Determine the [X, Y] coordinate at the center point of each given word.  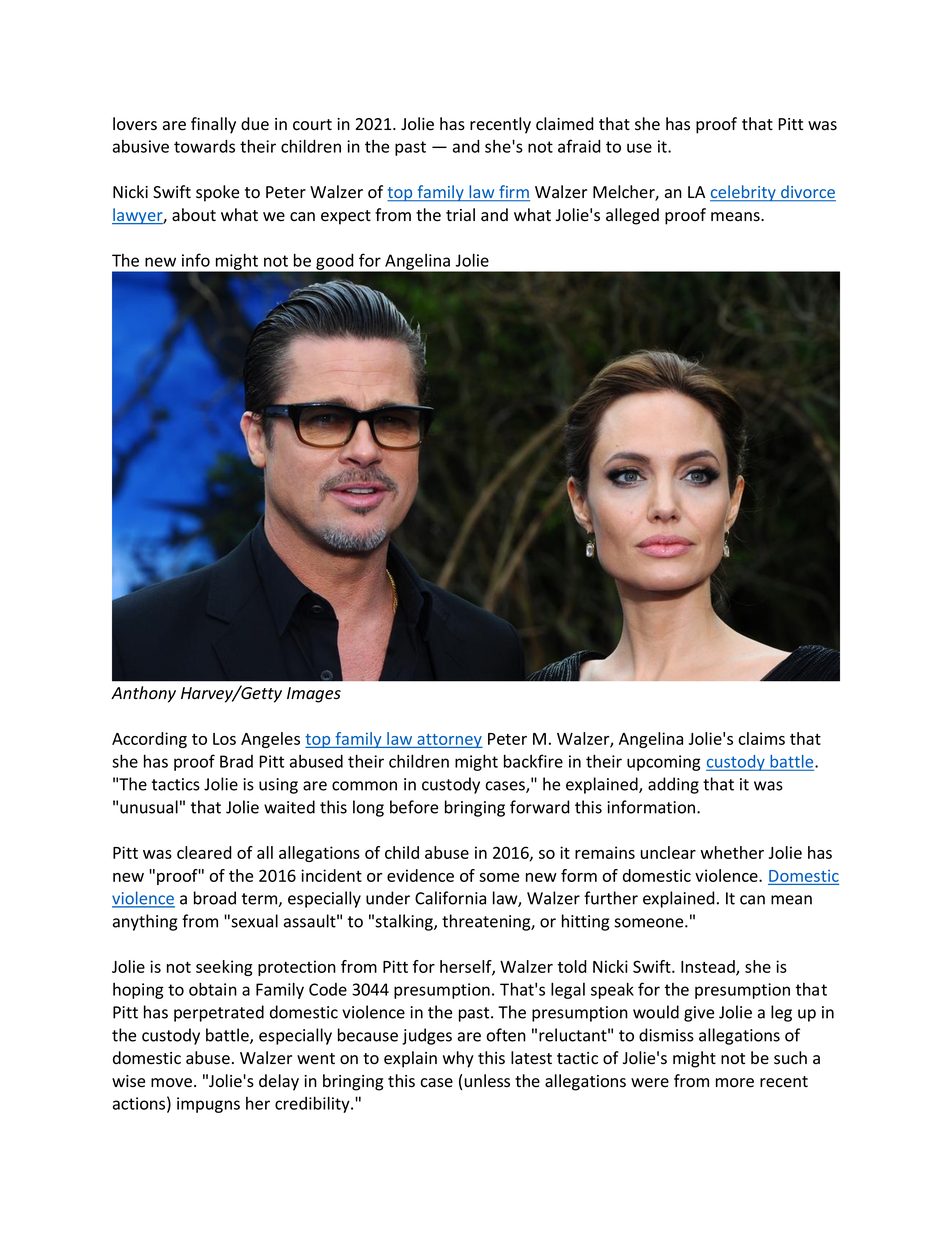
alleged [632, 216]
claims [761, 738]
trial [460, 215]
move [171, 1083]
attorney [449, 741]
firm [513, 193]
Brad [236, 761]
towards [204, 146]
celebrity [744, 193]
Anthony [143, 694]
